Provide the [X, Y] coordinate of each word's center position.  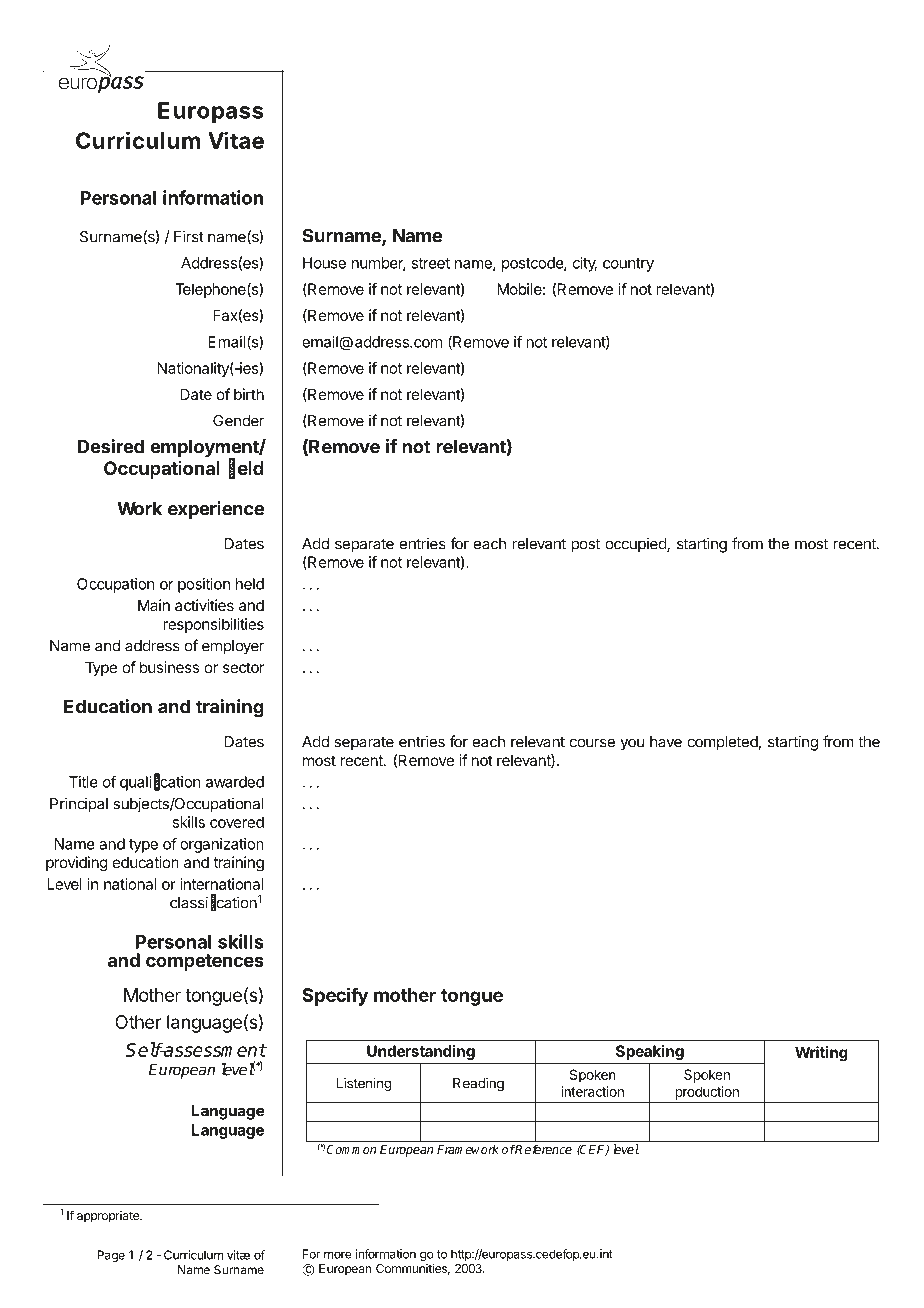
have [666, 742]
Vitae [236, 140]
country [628, 265]
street [430, 263]
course [592, 743]
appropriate [109, 1217]
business [169, 667]
